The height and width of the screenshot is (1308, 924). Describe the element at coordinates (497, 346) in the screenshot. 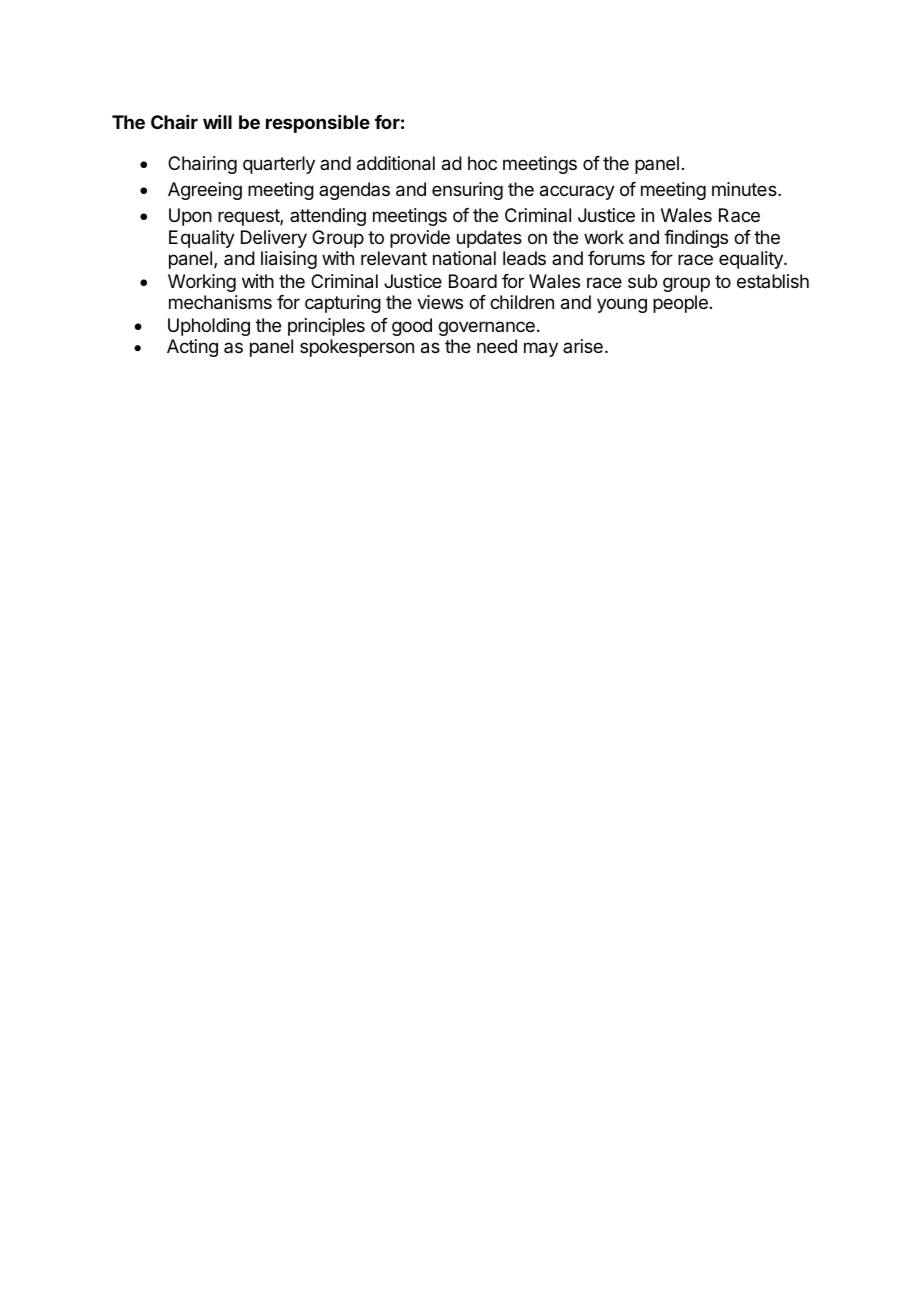

I see `need` at that location.
